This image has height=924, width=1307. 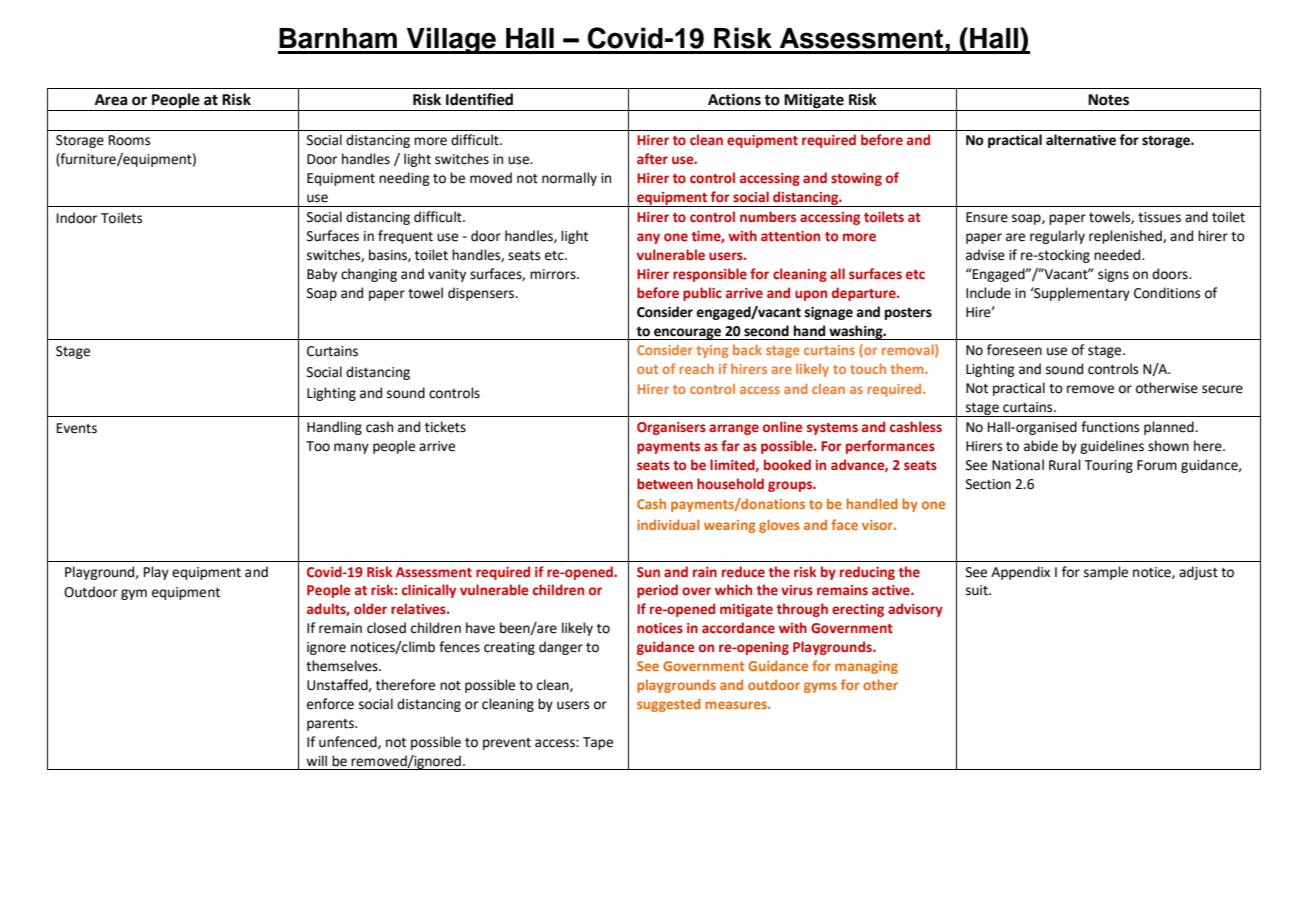 I want to click on foreseen, so click(x=1014, y=350).
